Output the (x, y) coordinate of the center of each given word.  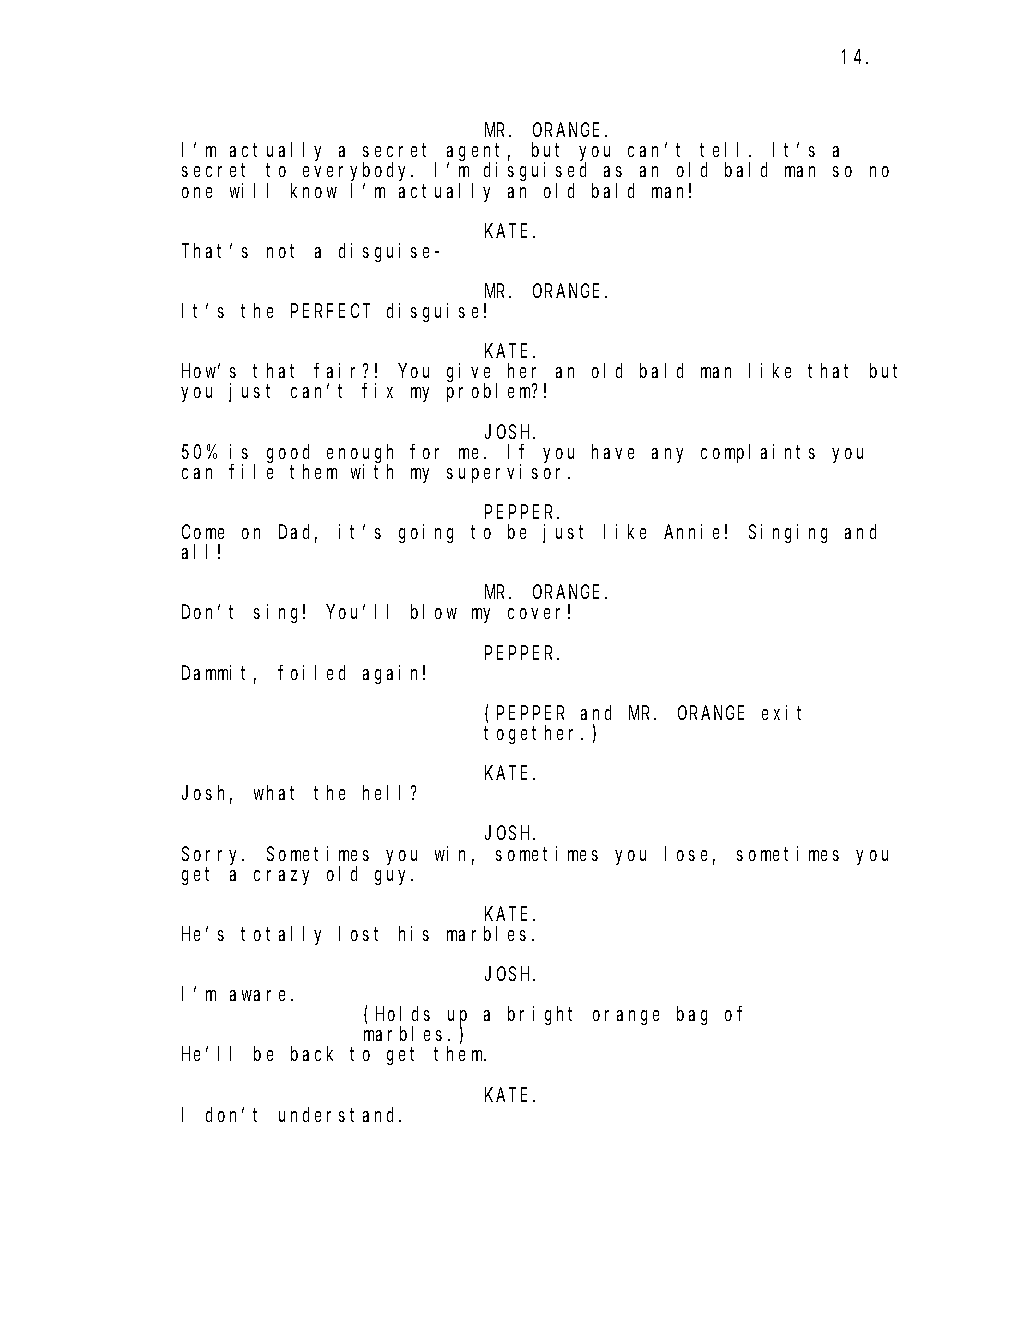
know (314, 190)
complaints (758, 453)
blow (434, 612)
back (312, 1054)
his (414, 933)
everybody (358, 173)
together (533, 734)
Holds (403, 1014)
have (613, 451)
